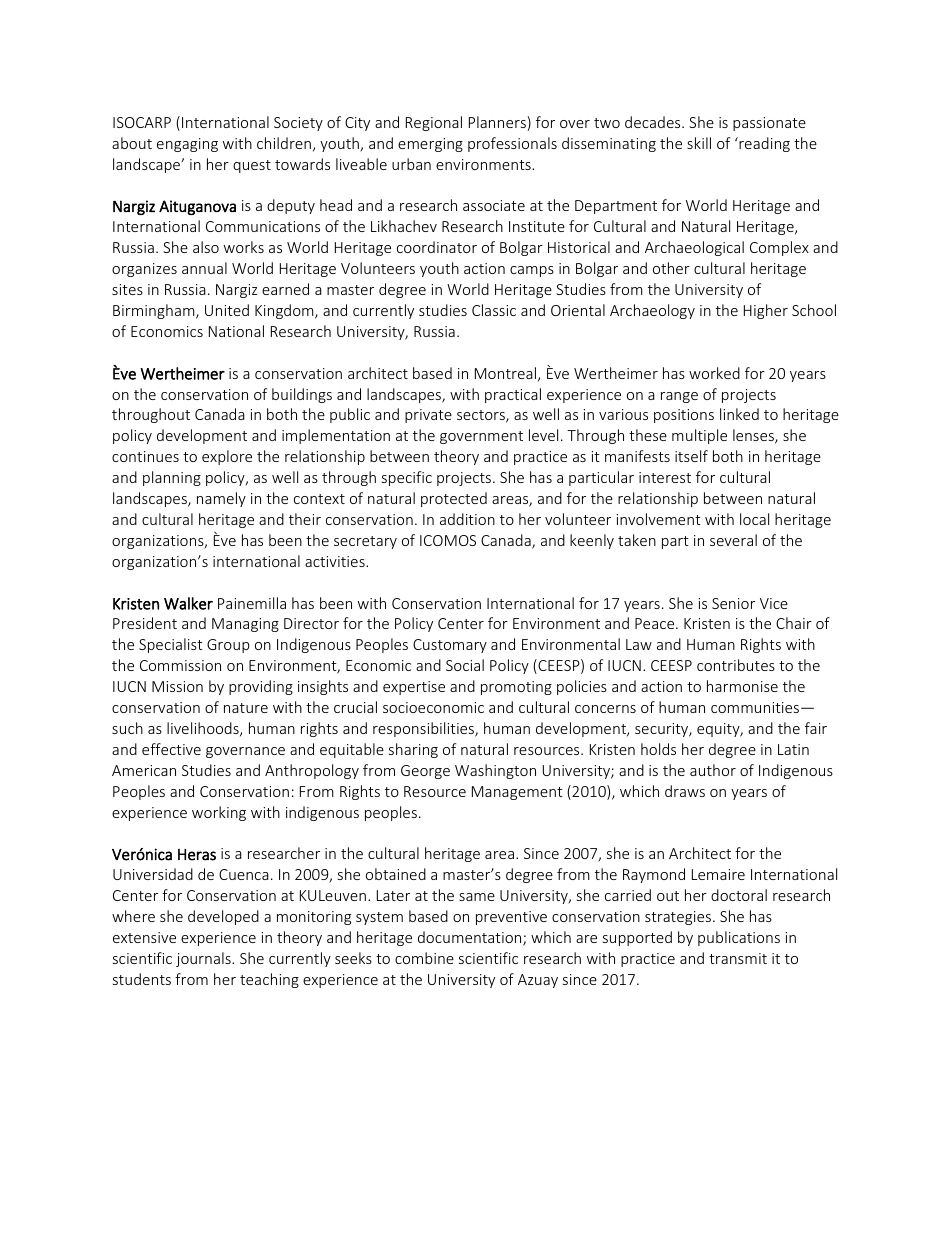 This screenshot has width=952, height=1233. What do you see at coordinates (246, 708) in the screenshot?
I see `nature` at bounding box center [246, 708].
